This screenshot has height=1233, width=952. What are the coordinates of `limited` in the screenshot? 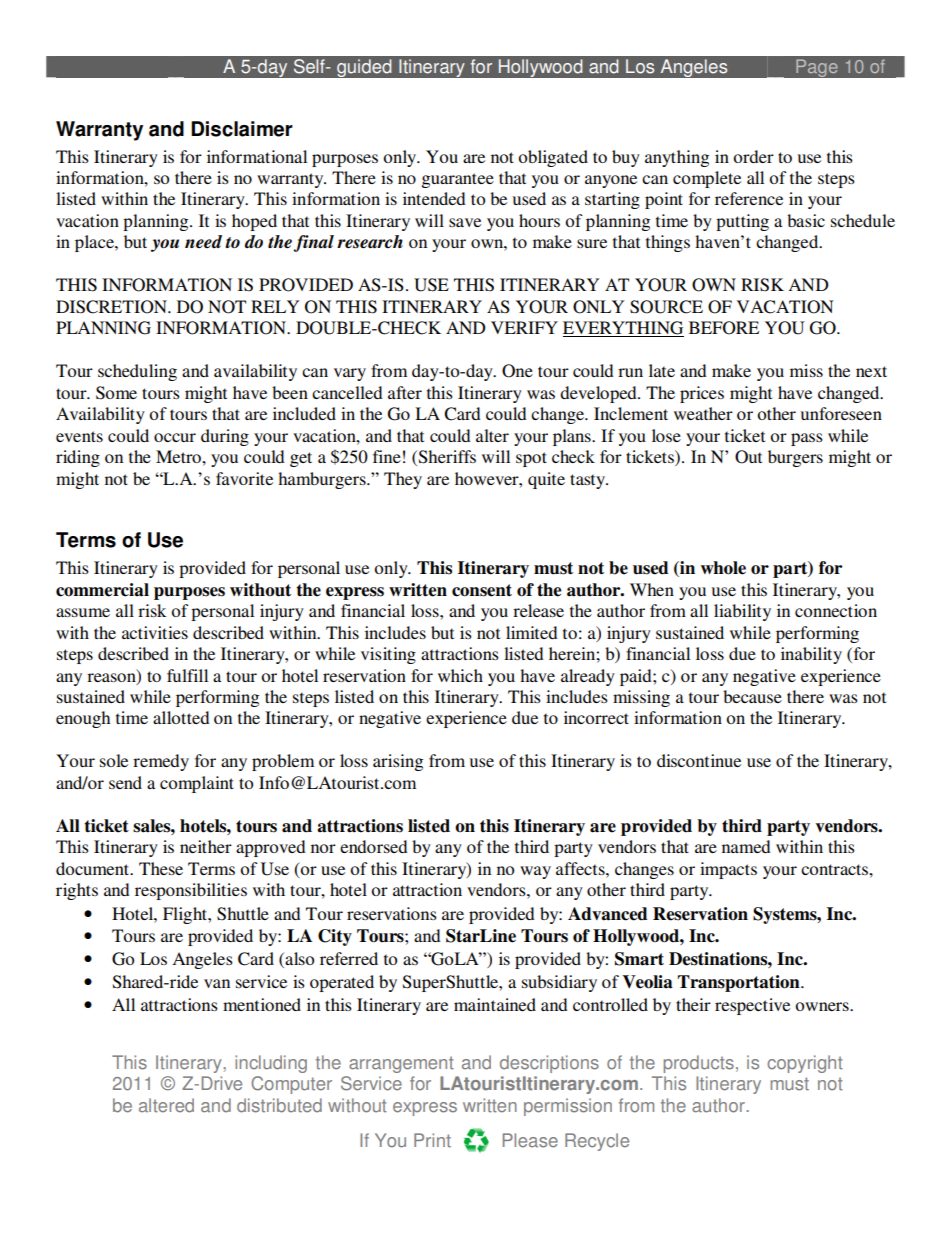 It's located at (532, 632).
